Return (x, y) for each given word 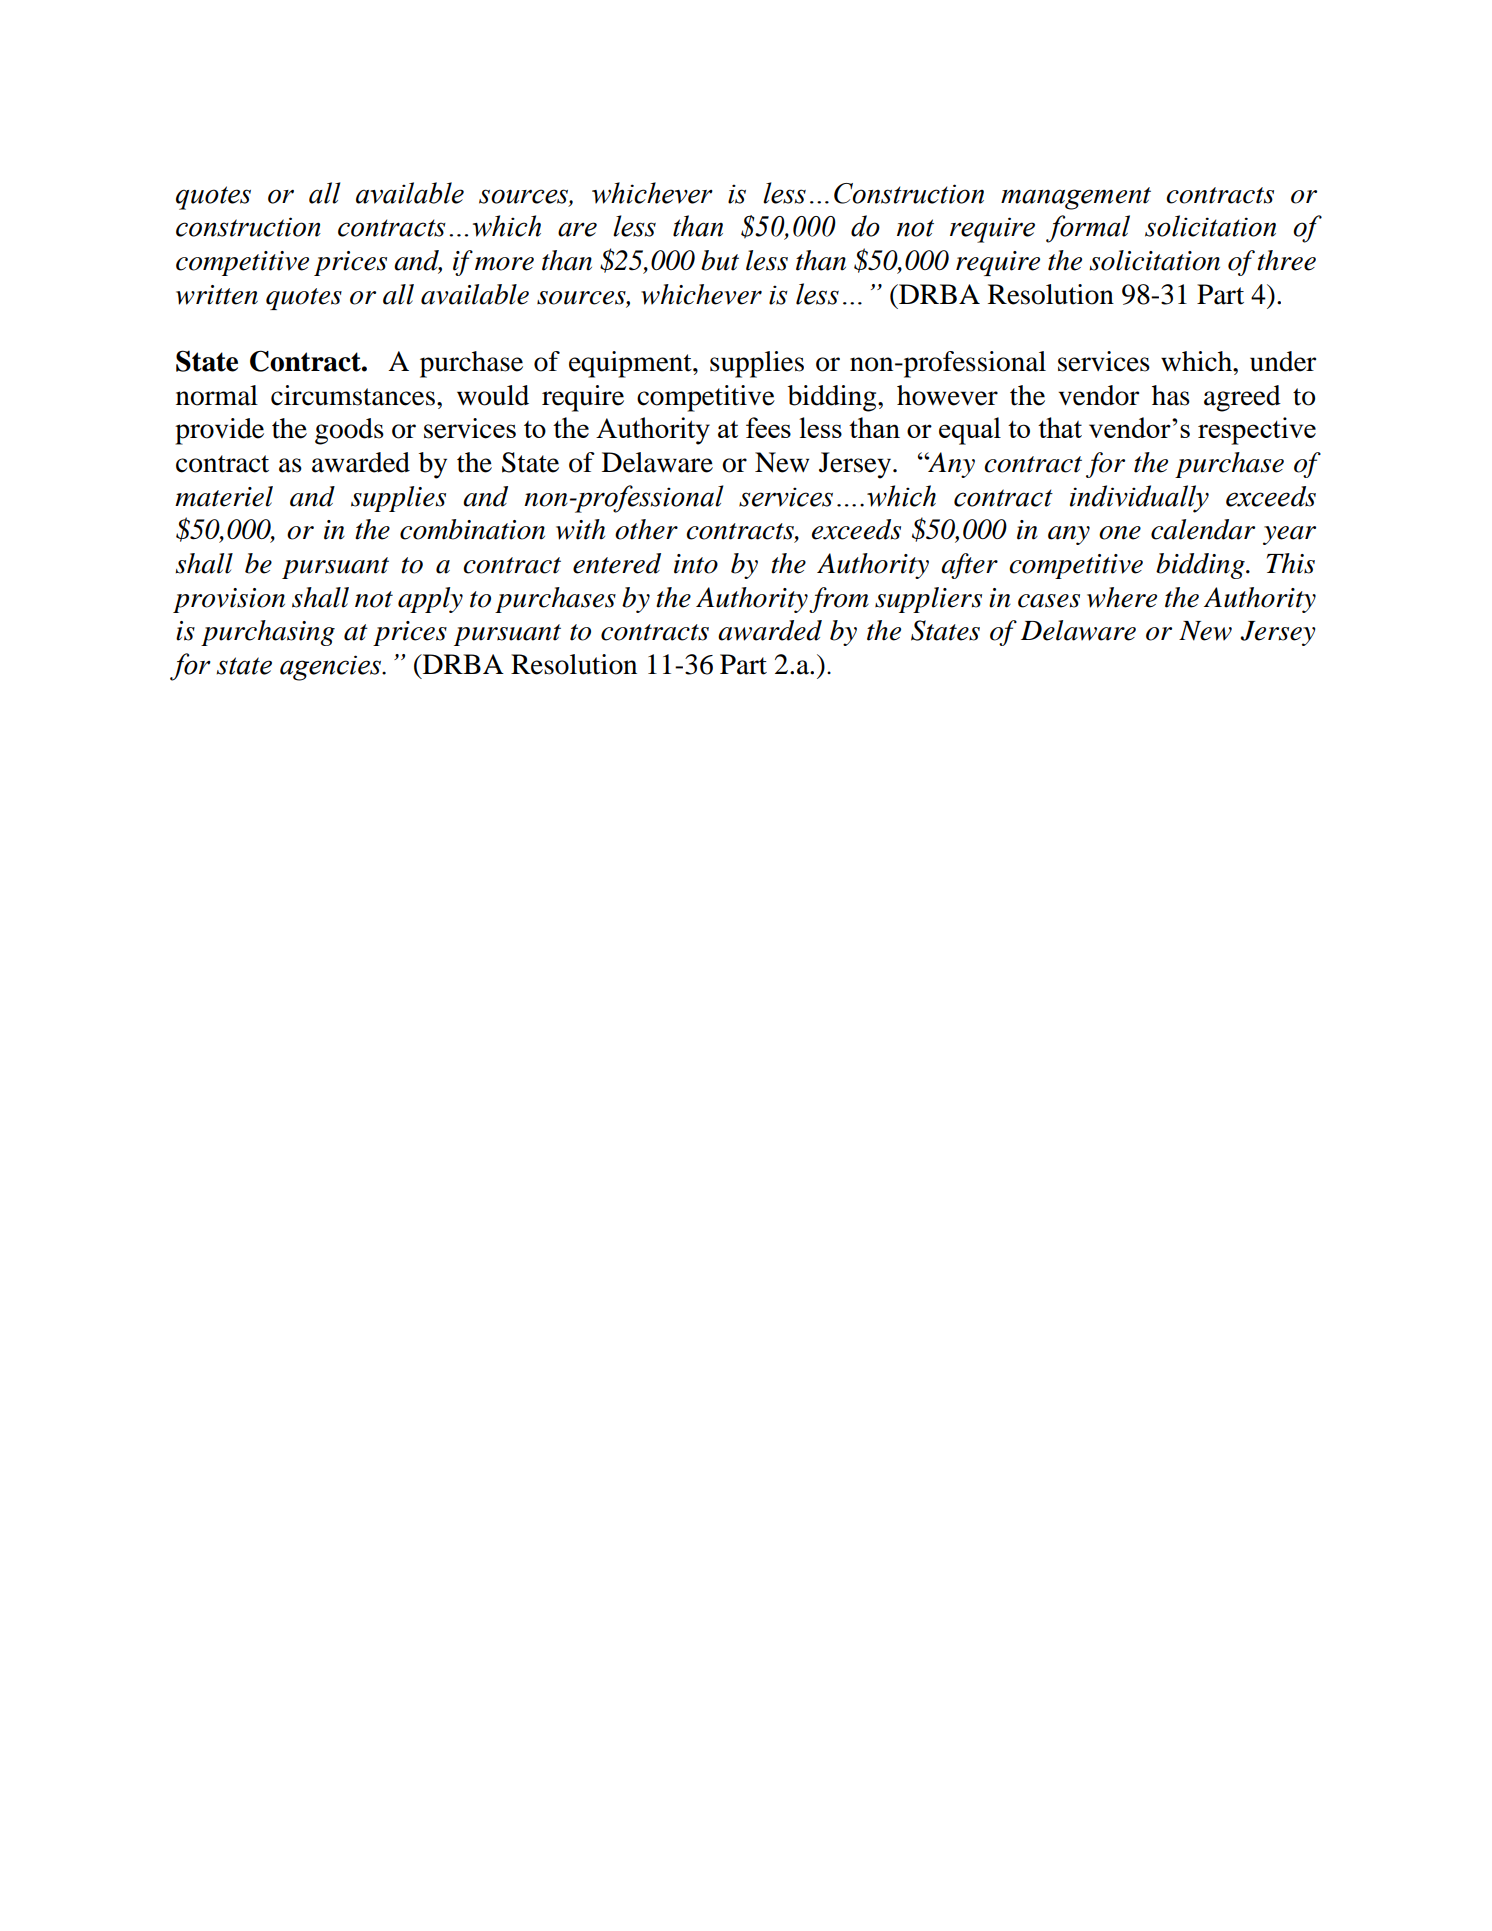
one (1120, 533)
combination (472, 529)
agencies (332, 668)
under (1283, 361)
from (839, 600)
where (1122, 597)
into (696, 564)
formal (1088, 229)
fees (768, 427)
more (504, 264)
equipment (631, 364)
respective (1257, 431)
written (217, 295)
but (720, 260)
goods (349, 431)
